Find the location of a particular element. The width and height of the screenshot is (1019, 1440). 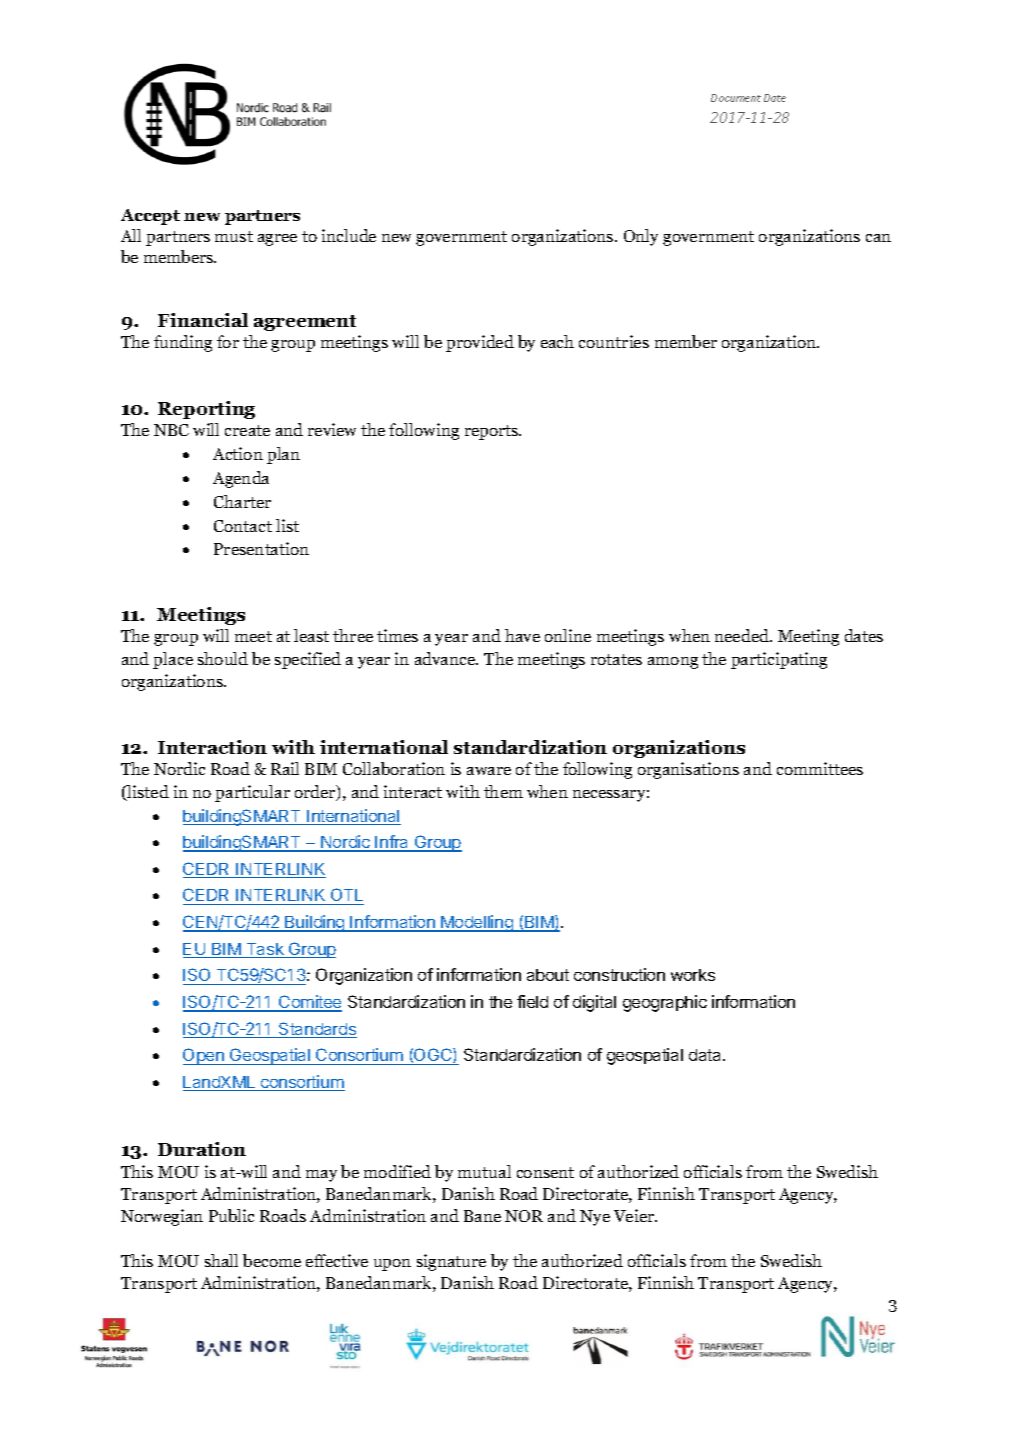

Task is located at coordinates (265, 950).
